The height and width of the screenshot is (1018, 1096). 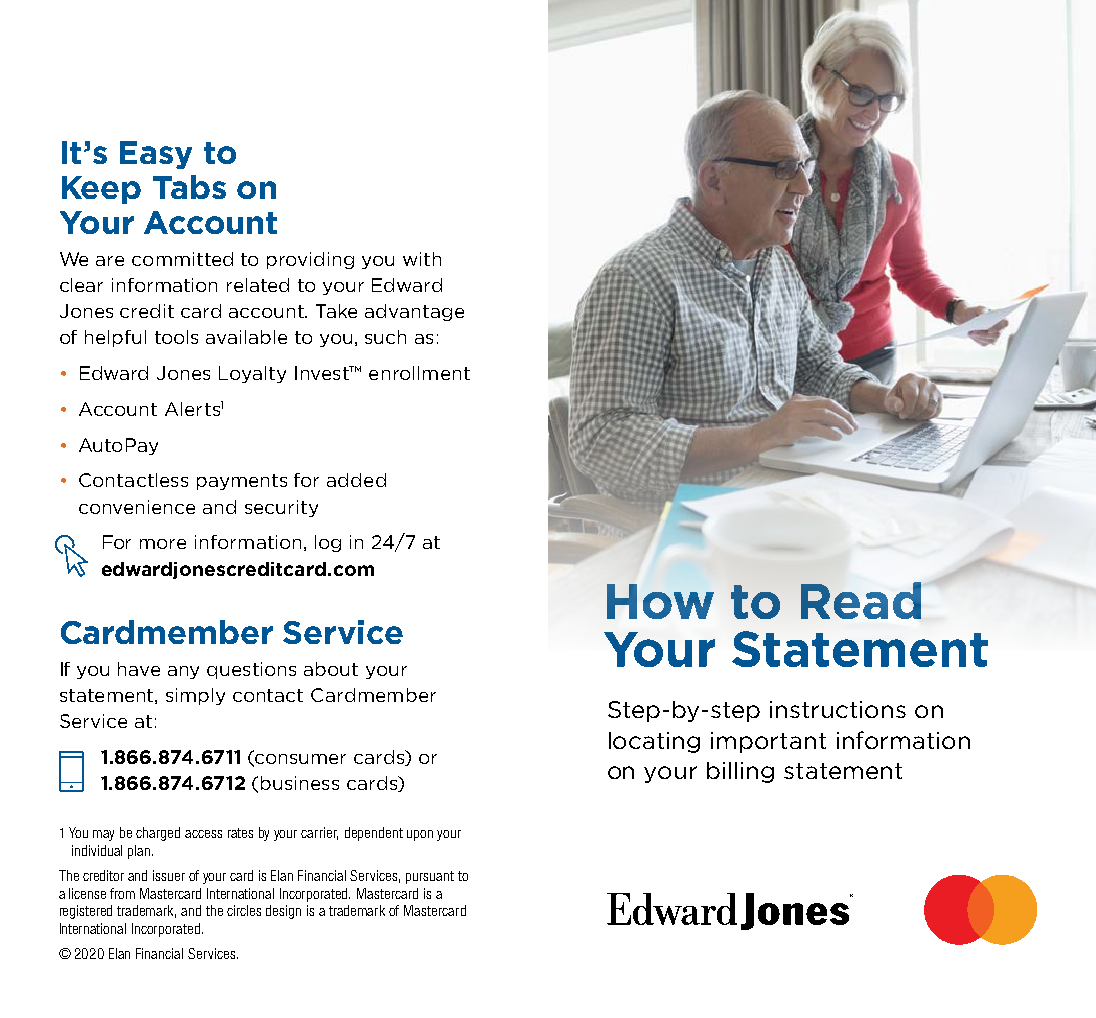 I want to click on with, so click(x=422, y=259).
